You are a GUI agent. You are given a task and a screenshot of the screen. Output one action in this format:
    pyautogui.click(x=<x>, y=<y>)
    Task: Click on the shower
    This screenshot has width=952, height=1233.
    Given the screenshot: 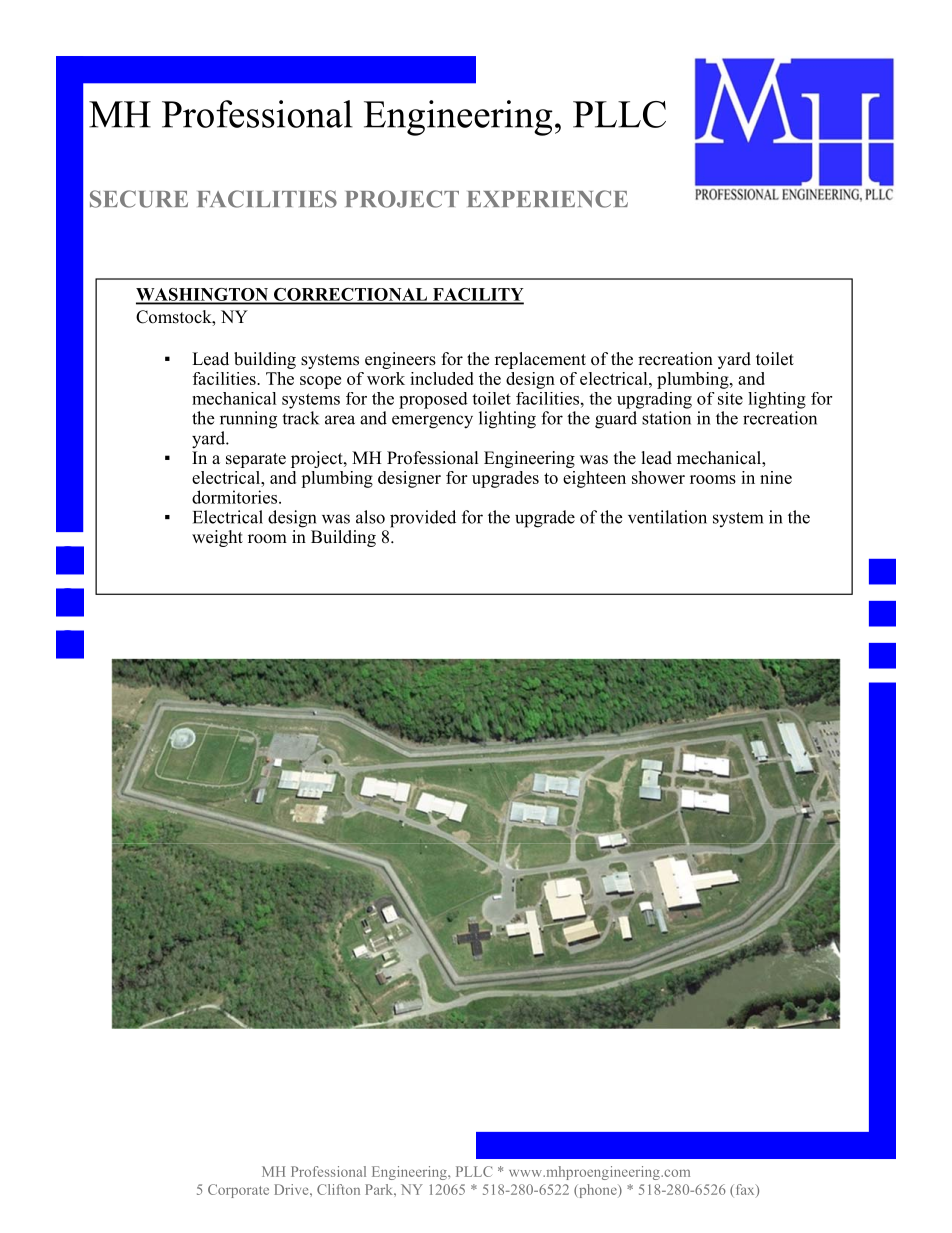 What is the action you would take?
    pyautogui.click(x=658, y=477)
